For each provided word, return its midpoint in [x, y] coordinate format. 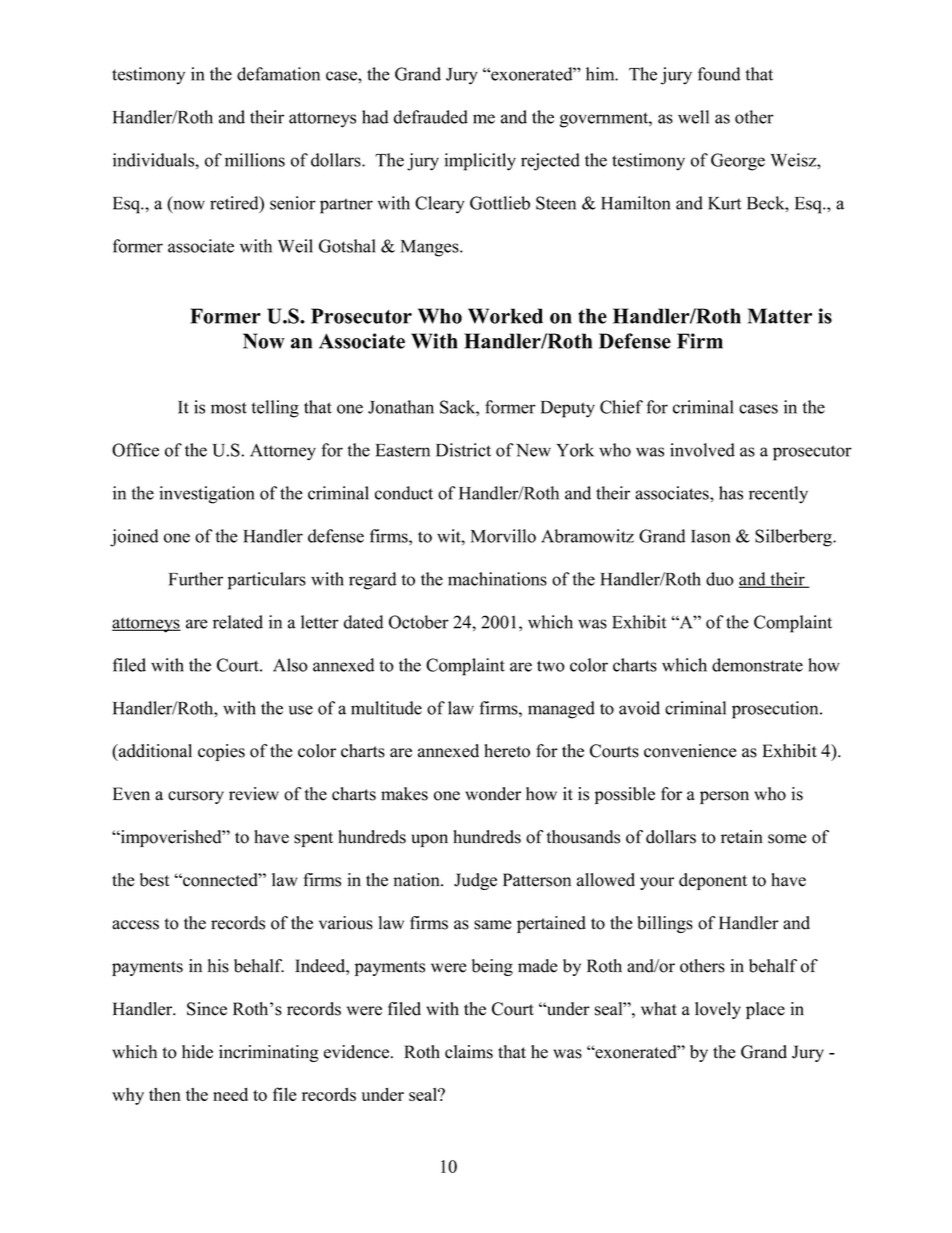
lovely [718, 1010]
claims [469, 1052]
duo [720, 579]
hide [197, 1052]
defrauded [431, 117]
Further [196, 579]
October [419, 622]
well [693, 117]
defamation [278, 74]
